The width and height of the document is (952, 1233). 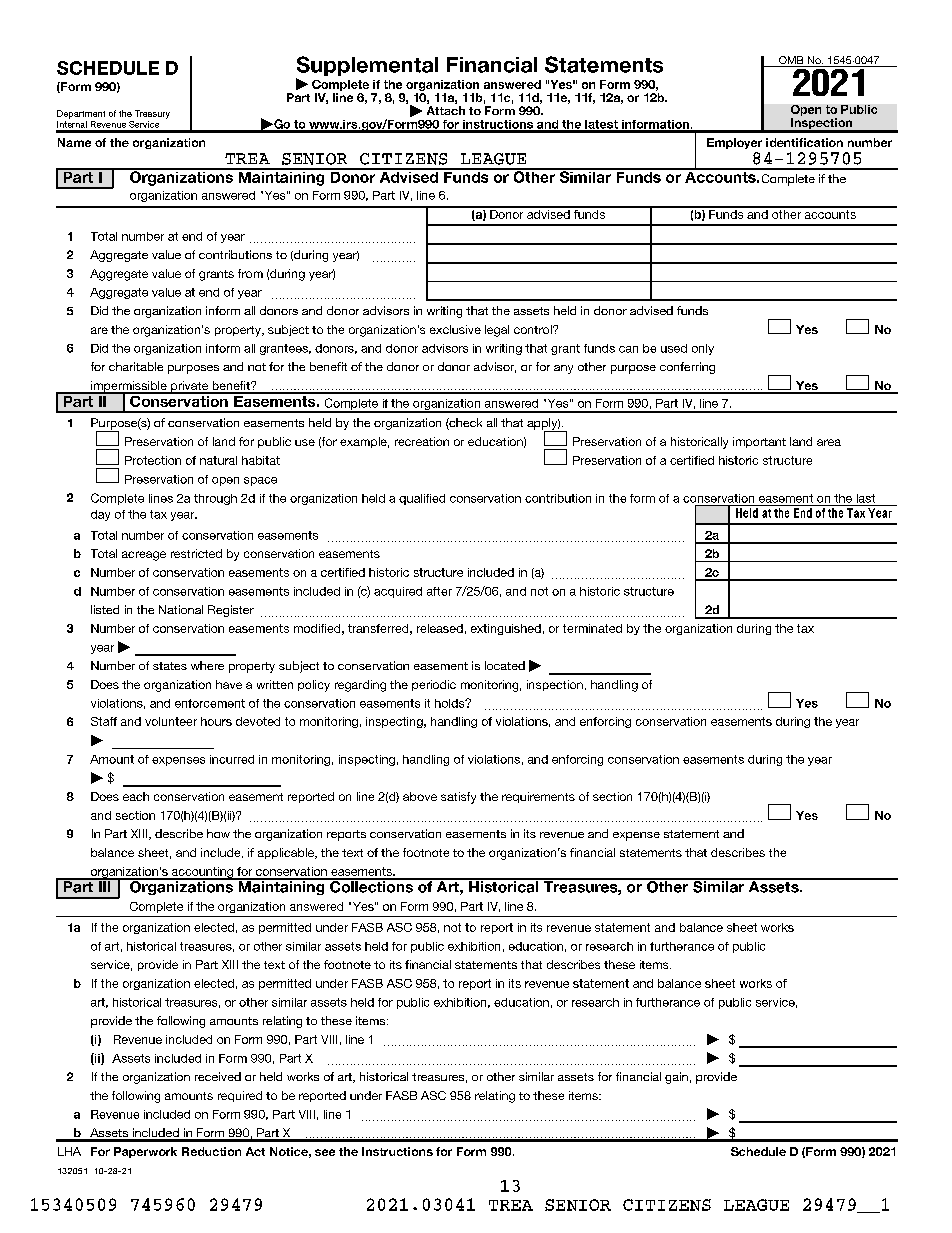 I want to click on Paperwork, so click(x=145, y=1152).
